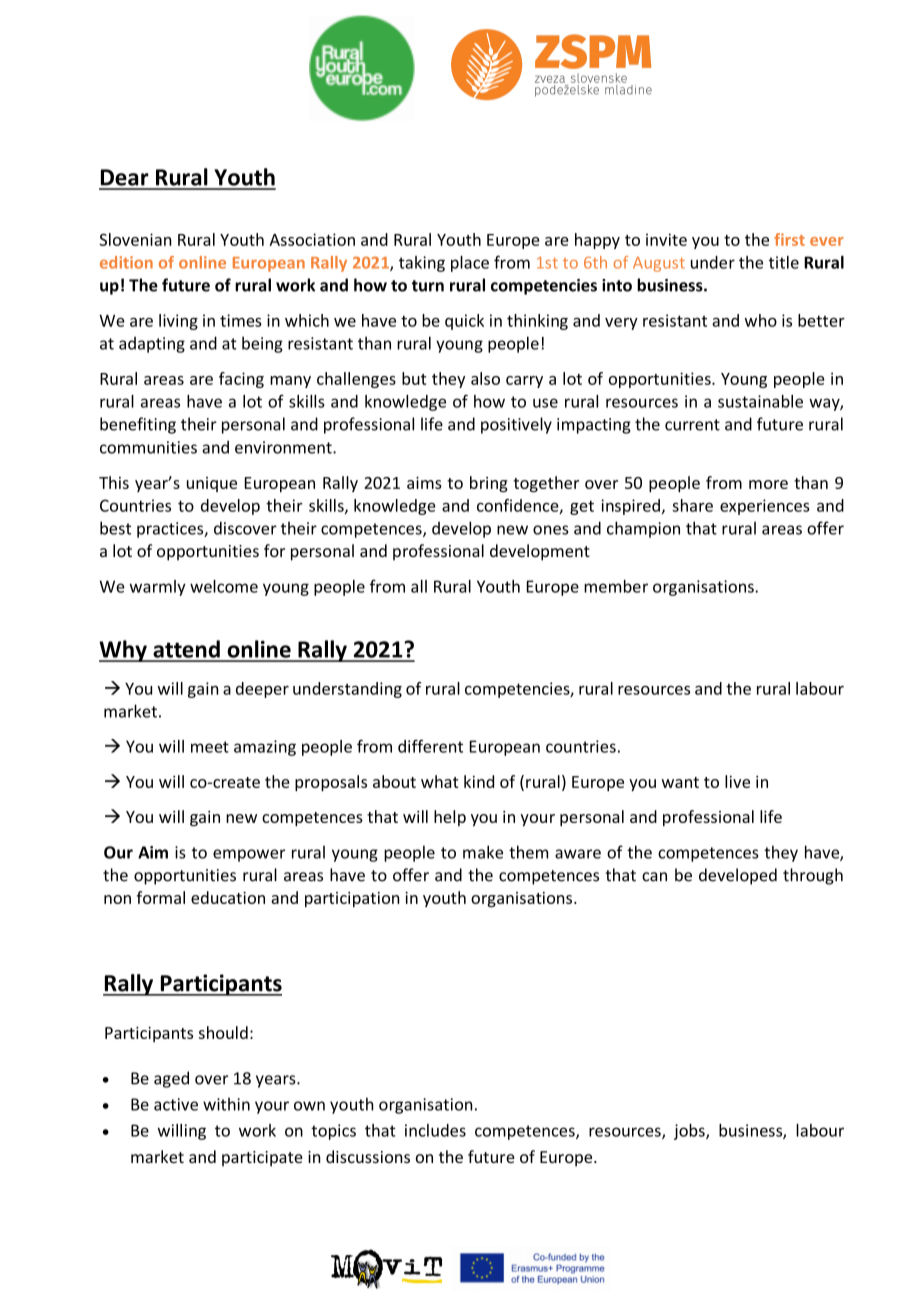  I want to click on bring, so click(489, 484).
